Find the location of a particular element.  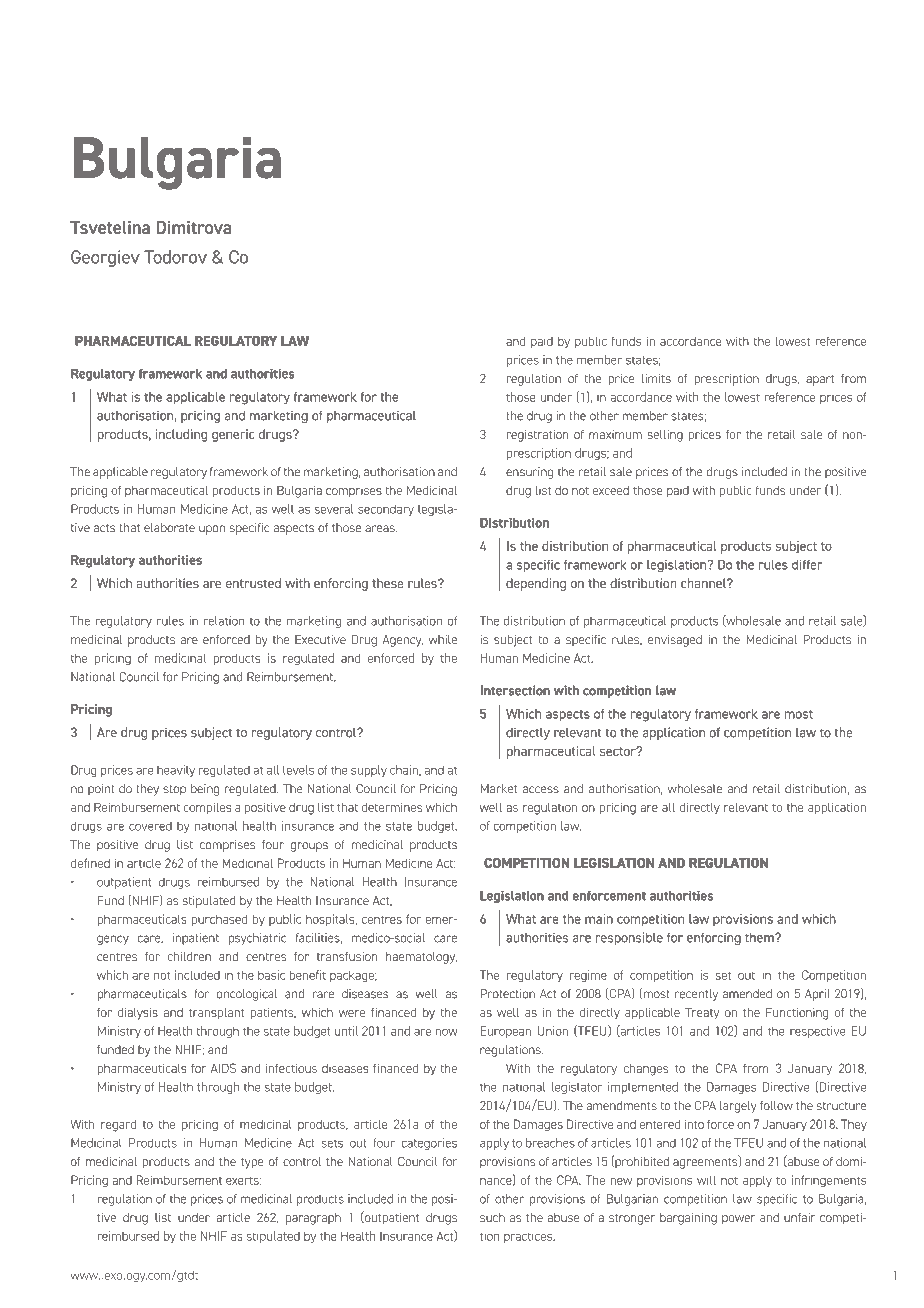

ensuring is located at coordinates (530, 473).
